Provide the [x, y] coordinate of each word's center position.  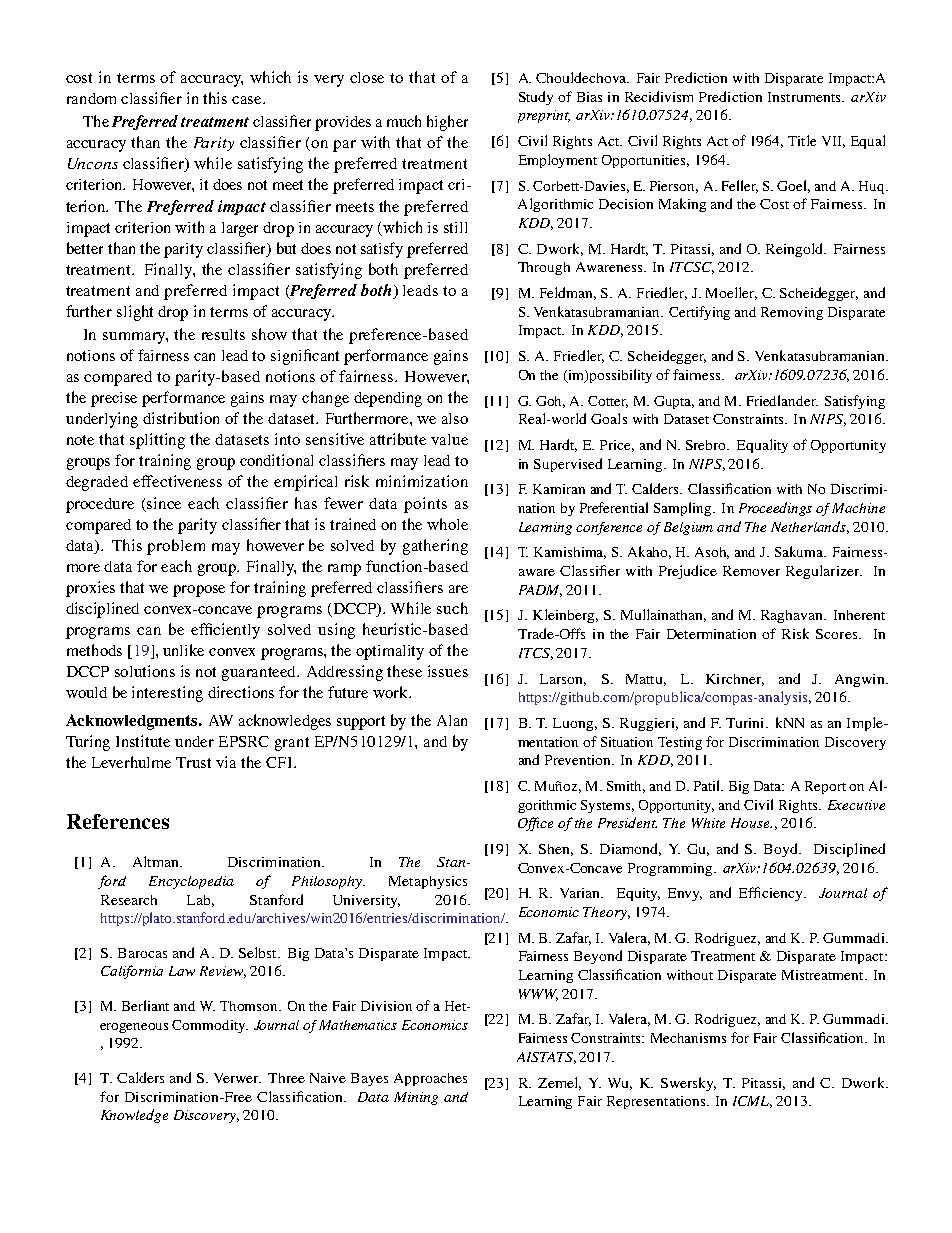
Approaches [430, 1079]
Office [535, 824]
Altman [157, 861]
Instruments [805, 97]
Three [286, 1078]
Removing [792, 313]
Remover [751, 571]
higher [447, 123]
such [452, 608]
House [751, 823]
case [248, 100]
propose [199, 591]
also [455, 418]
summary [135, 338]
